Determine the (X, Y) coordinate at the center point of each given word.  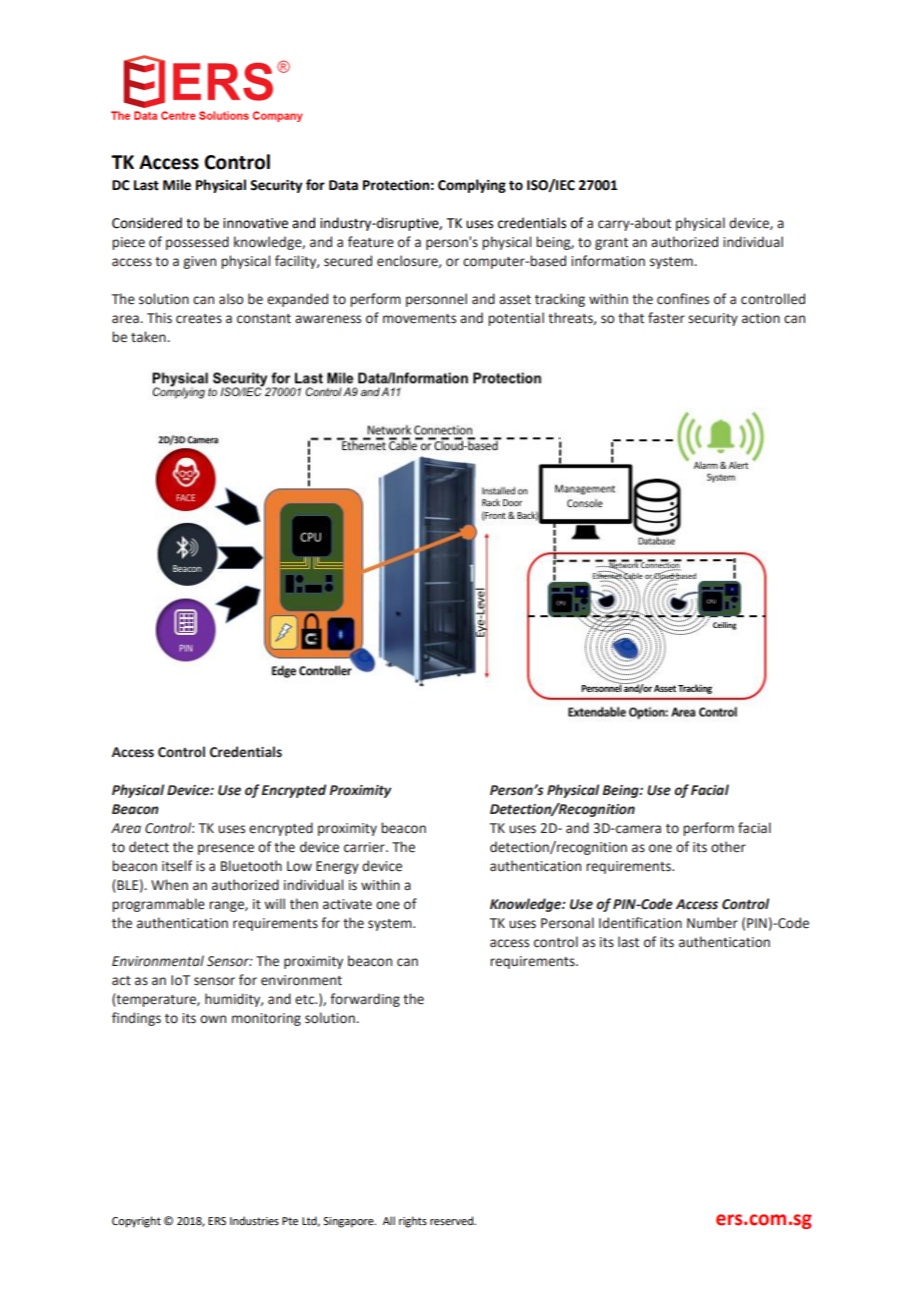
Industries (254, 1220)
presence (226, 849)
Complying (472, 186)
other (728, 847)
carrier (365, 847)
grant (611, 244)
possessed (197, 243)
